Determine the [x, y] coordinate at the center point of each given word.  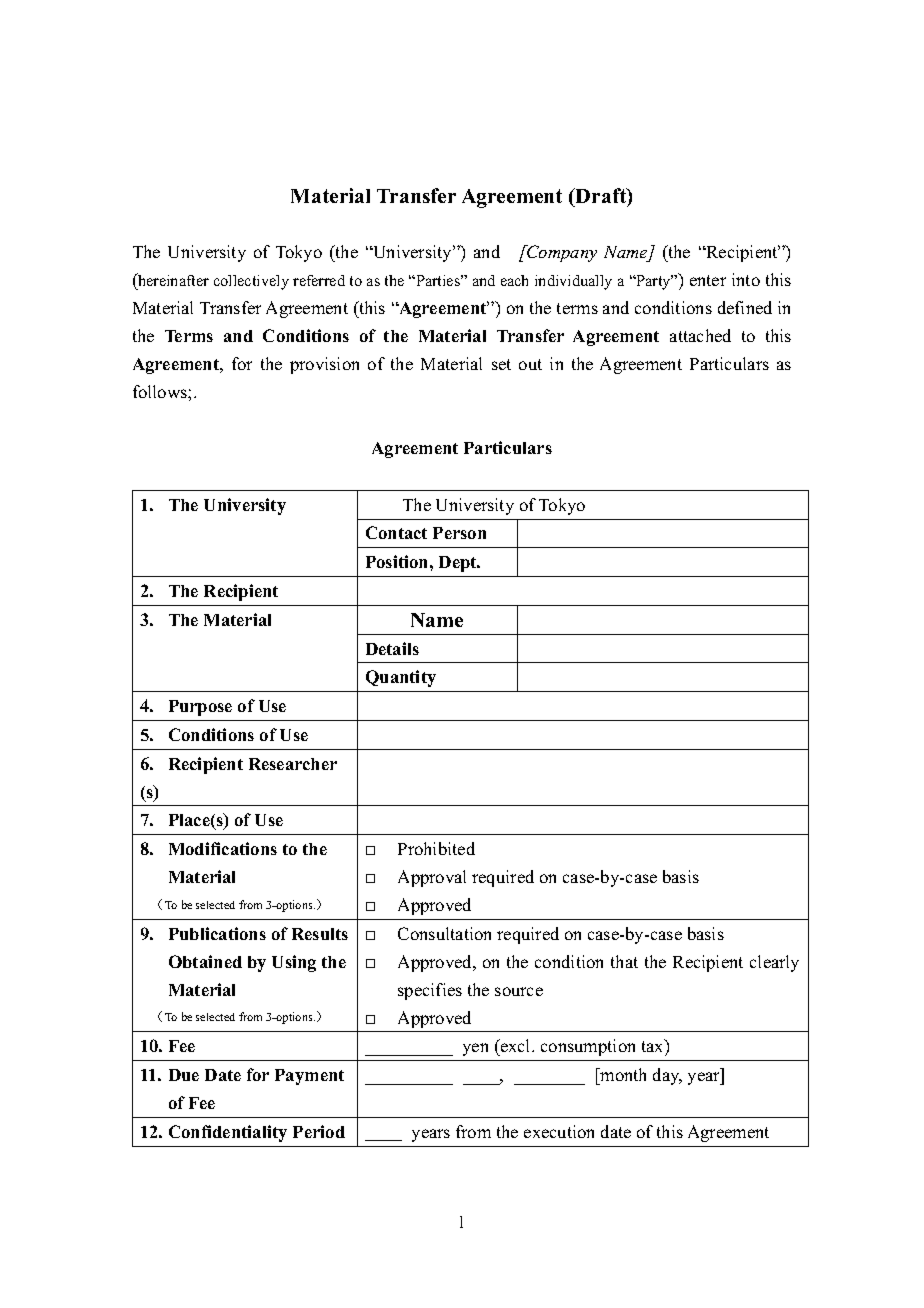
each [514, 280]
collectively [251, 282]
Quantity [401, 678]
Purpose [200, 708]
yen [475, 1049]
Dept [459, 564]
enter [708, 280]
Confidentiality [228, 1133]
